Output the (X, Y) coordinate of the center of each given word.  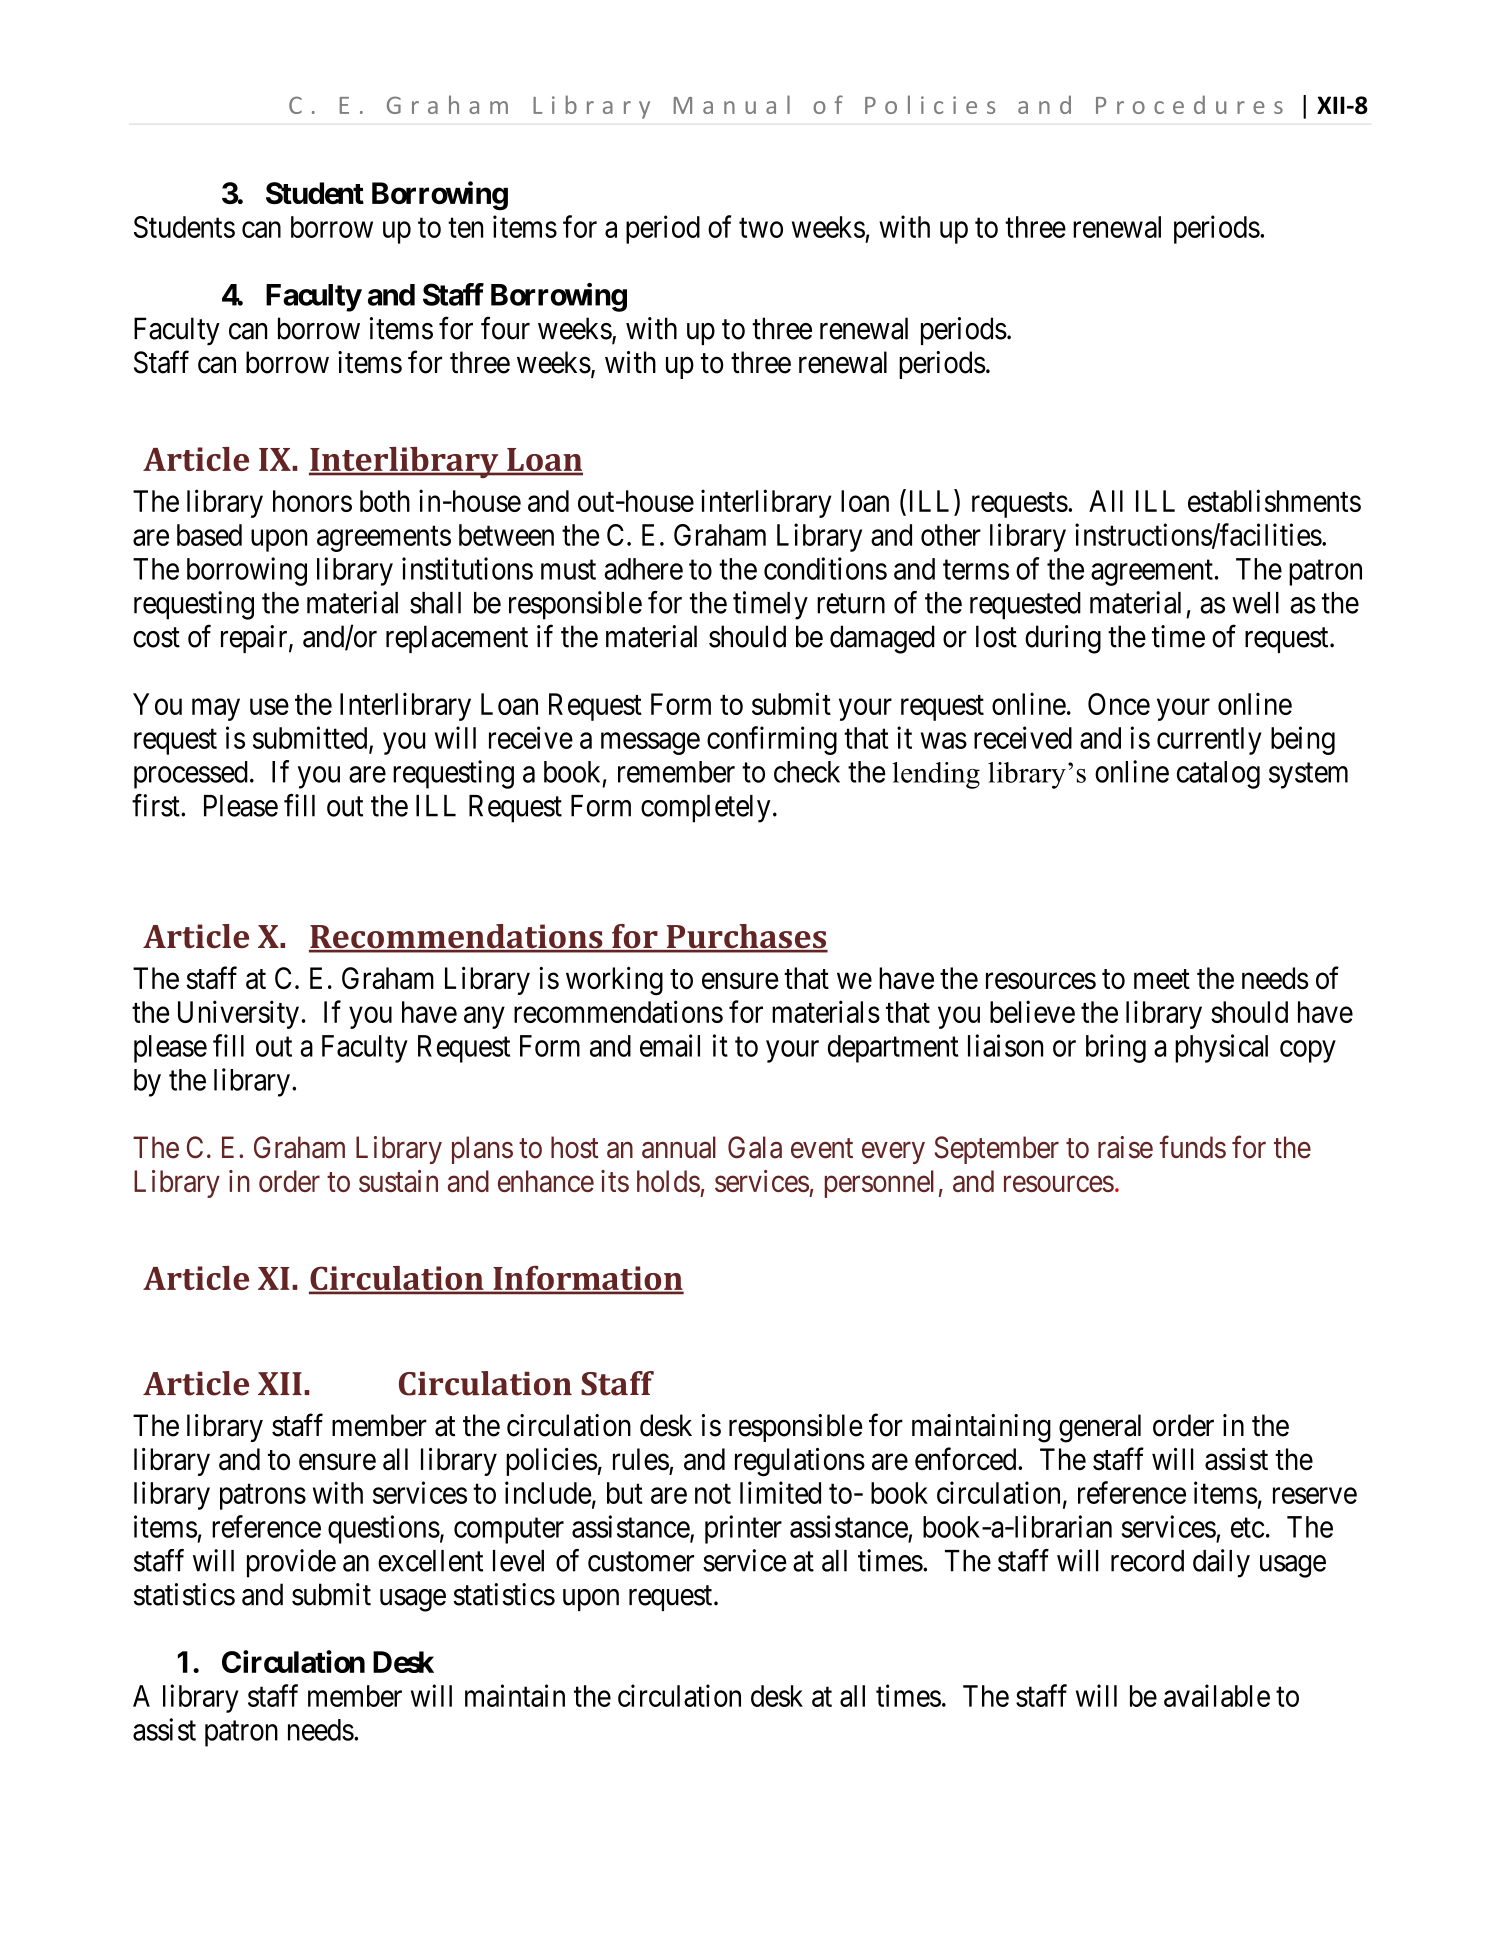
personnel (879, 1184)
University (238, 1014)
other (951, 535)
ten (465, 228)
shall (435, 603)
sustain (398, 1181)
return (851, 604)
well (1255, 603)
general (1100, 1428)
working (614, 981)
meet (1162, 979)
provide (291, 1563)
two (761, 228)
